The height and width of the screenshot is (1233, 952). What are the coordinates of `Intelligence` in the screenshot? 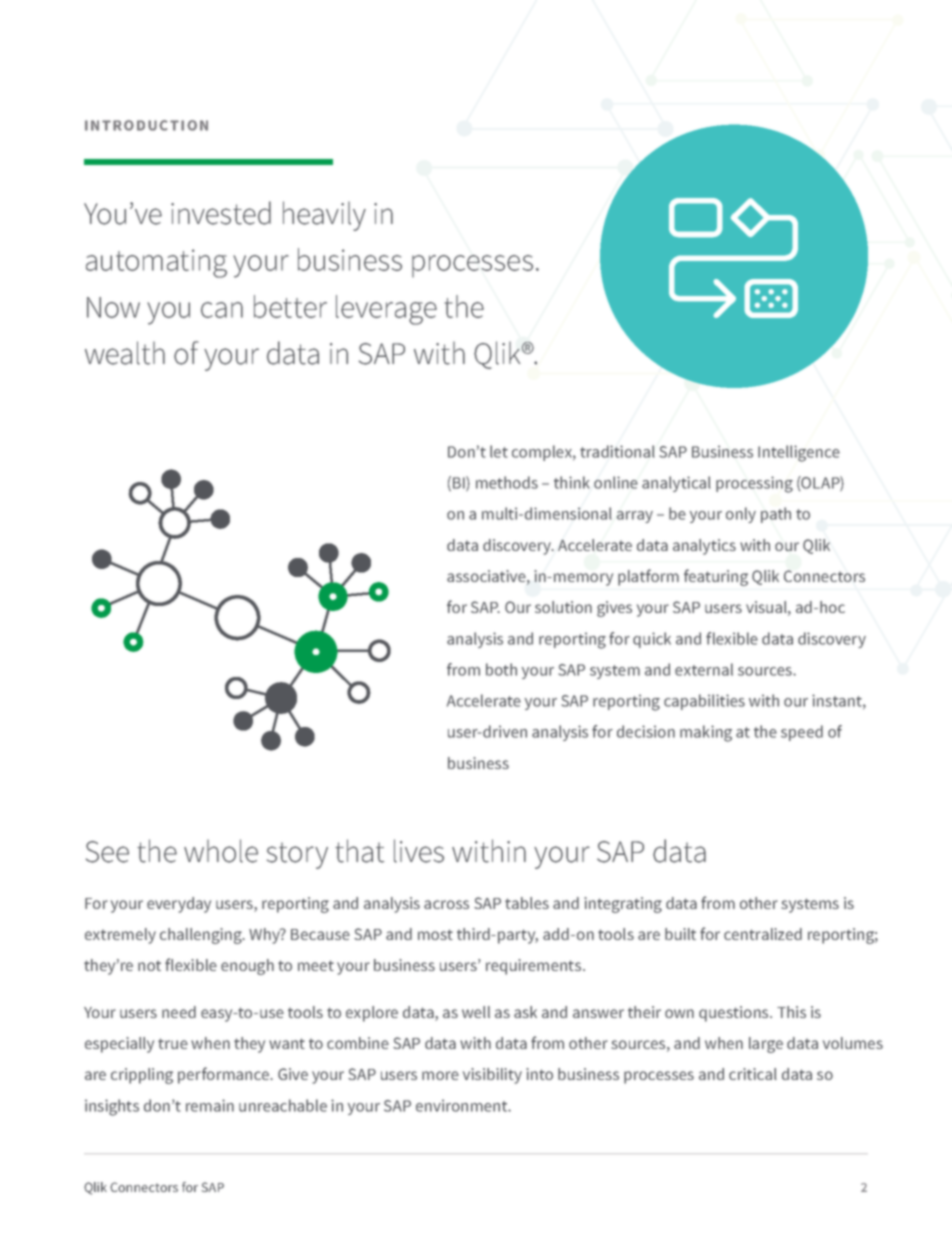 It's located at (799, 453).
